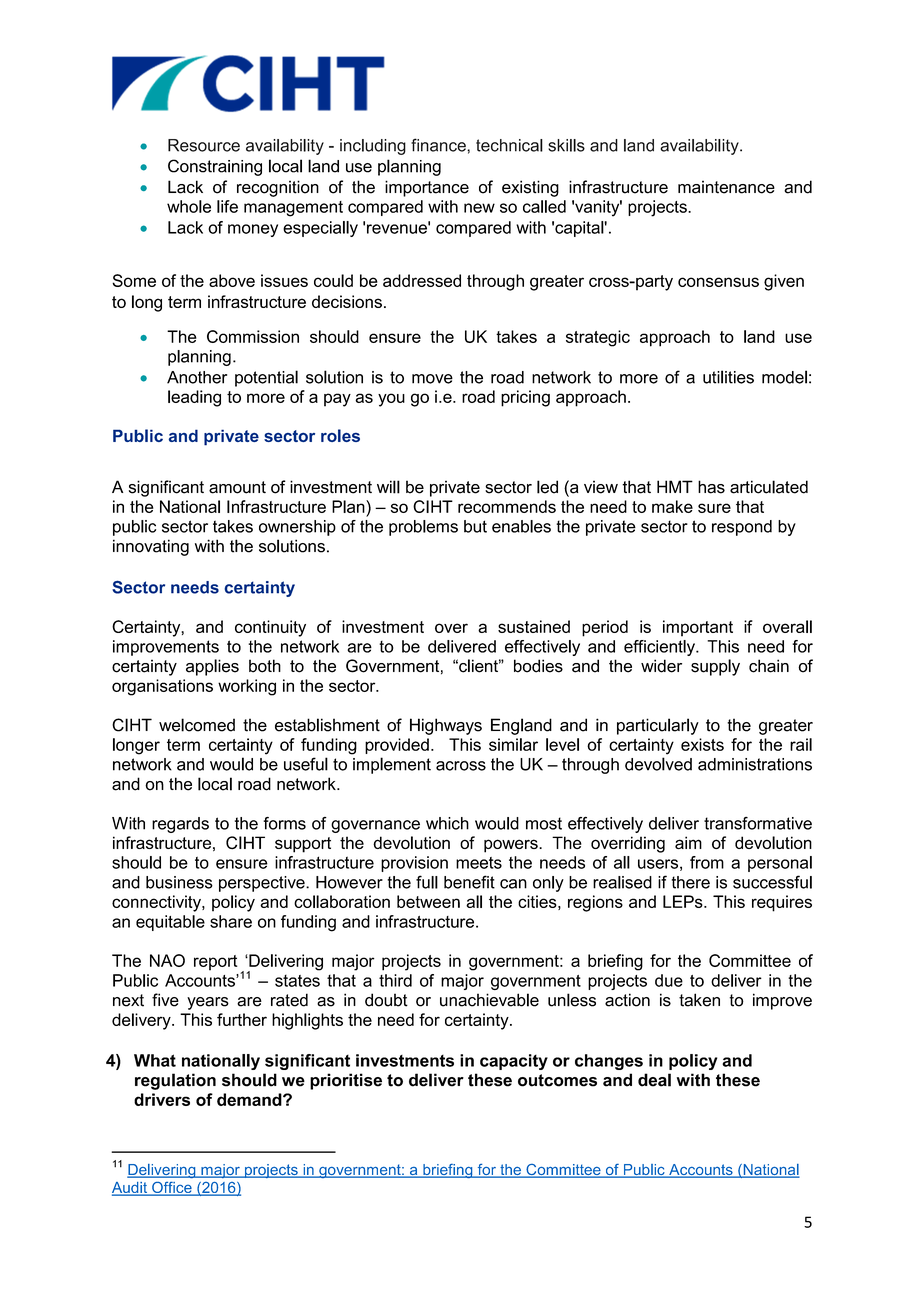 The width and height of the image is (924, 1308). Describe the element at coordinates (427, 188) in the image. I see `importance` at that location.
